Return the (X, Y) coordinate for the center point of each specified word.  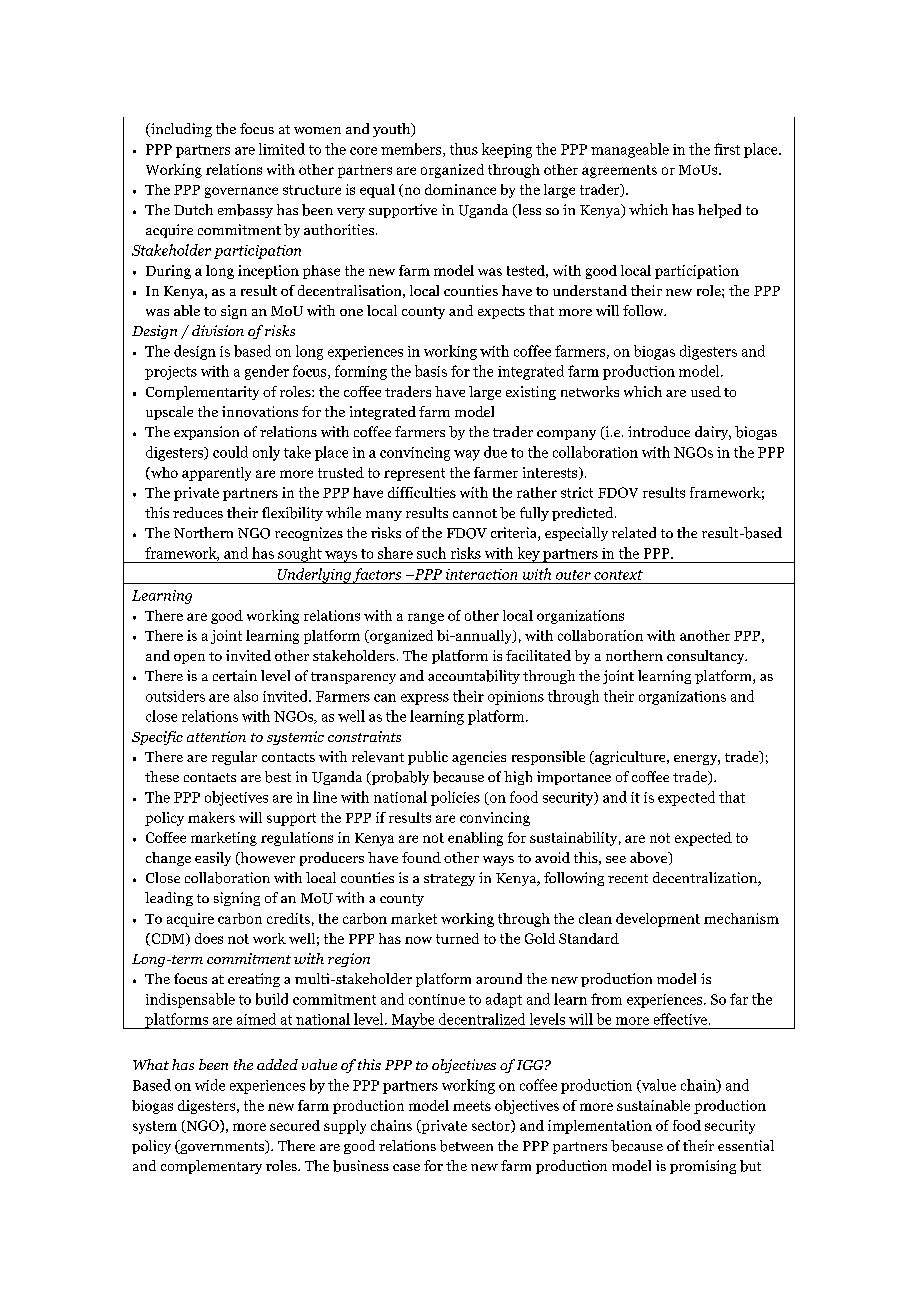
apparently (216, 474)
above (650, 858)
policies (455, 798)
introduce (659, 431)
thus (464, 149)
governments (222, 1147)
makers (211, 817)
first (727, 149)
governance (241, 192)
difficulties (422, 492)
